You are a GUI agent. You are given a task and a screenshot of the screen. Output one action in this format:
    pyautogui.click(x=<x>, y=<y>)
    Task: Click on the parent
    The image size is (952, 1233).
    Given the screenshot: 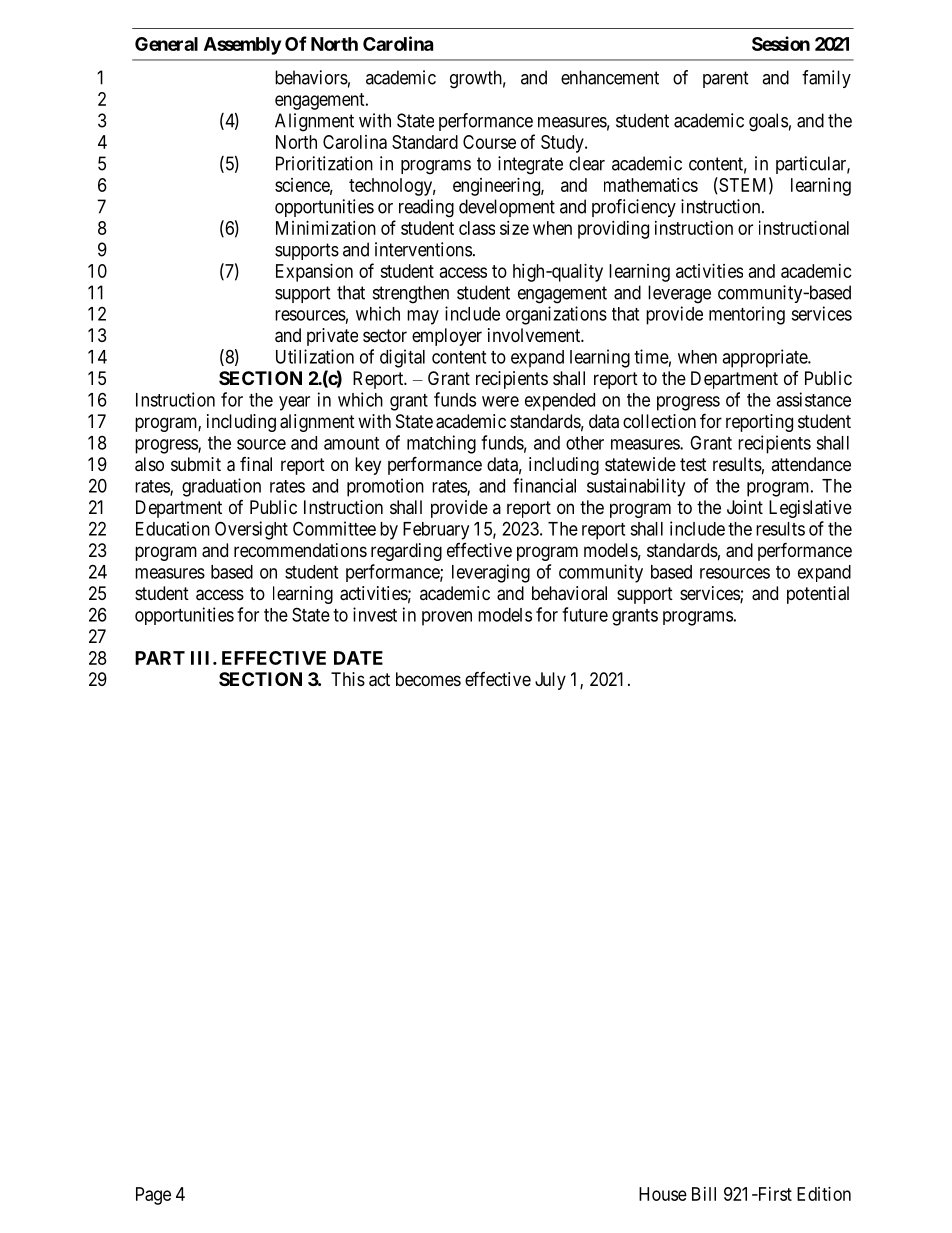 What is the action you would take?
    pyautogui.click(x=726, y=79)
